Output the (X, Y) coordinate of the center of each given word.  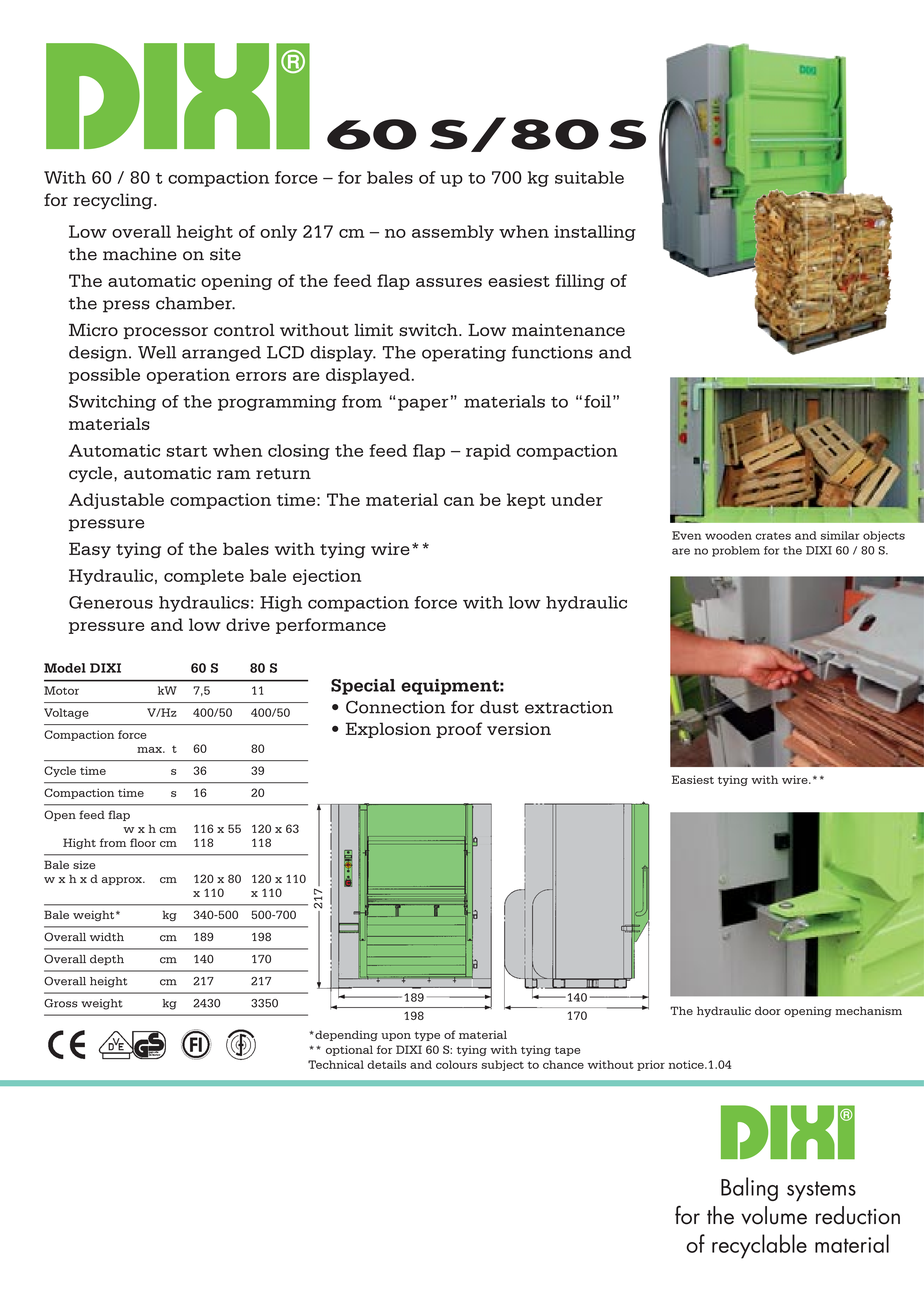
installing (595, 233)
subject (502, 1065)
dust (499, 707)
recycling (114, 201)
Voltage (66, 713)
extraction (569, 707)
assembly (453, 233)
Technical (336, 1064)
